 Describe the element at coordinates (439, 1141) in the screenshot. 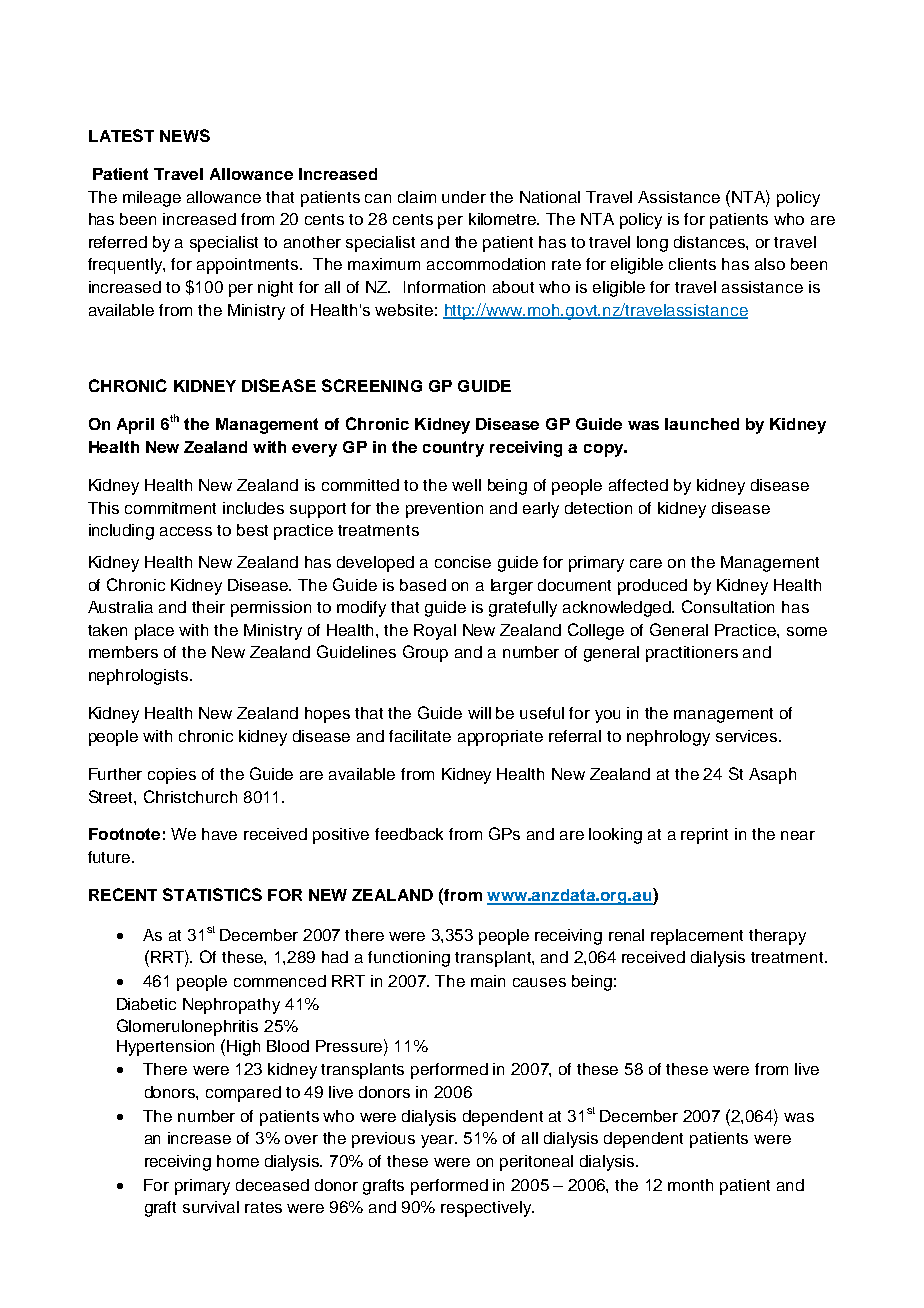

I see `year` at that location.
